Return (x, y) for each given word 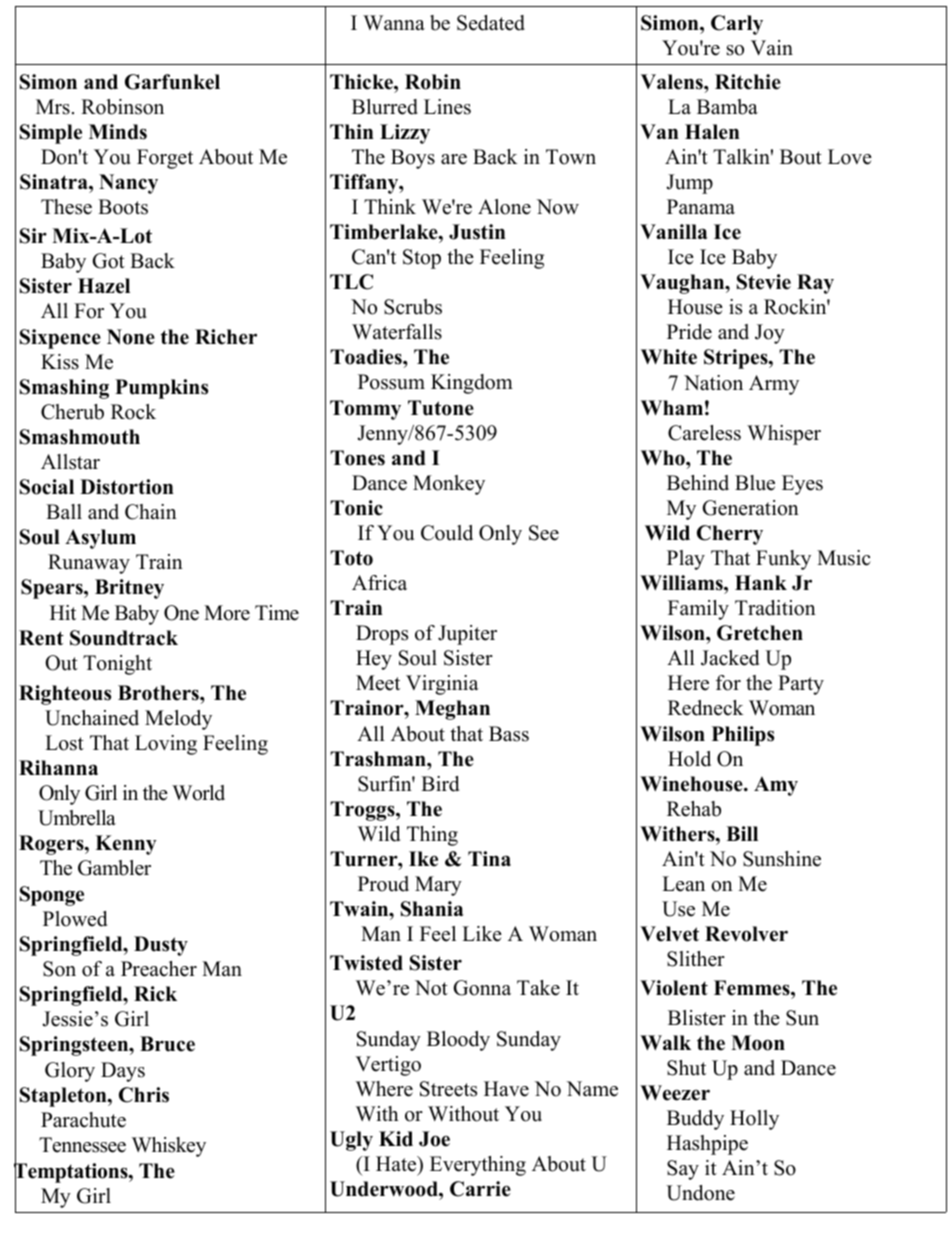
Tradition (775, 608)
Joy (770, 334)
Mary (438, 886)
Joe (434, 1139)
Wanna (394, 22)
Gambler (114, 868)
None (131, 337)
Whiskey (169, 1147)
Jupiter (467, 635)
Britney (129, 589)
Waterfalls (397, 332)
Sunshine (782, 859)
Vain (772, 47)
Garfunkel (172, 82)
